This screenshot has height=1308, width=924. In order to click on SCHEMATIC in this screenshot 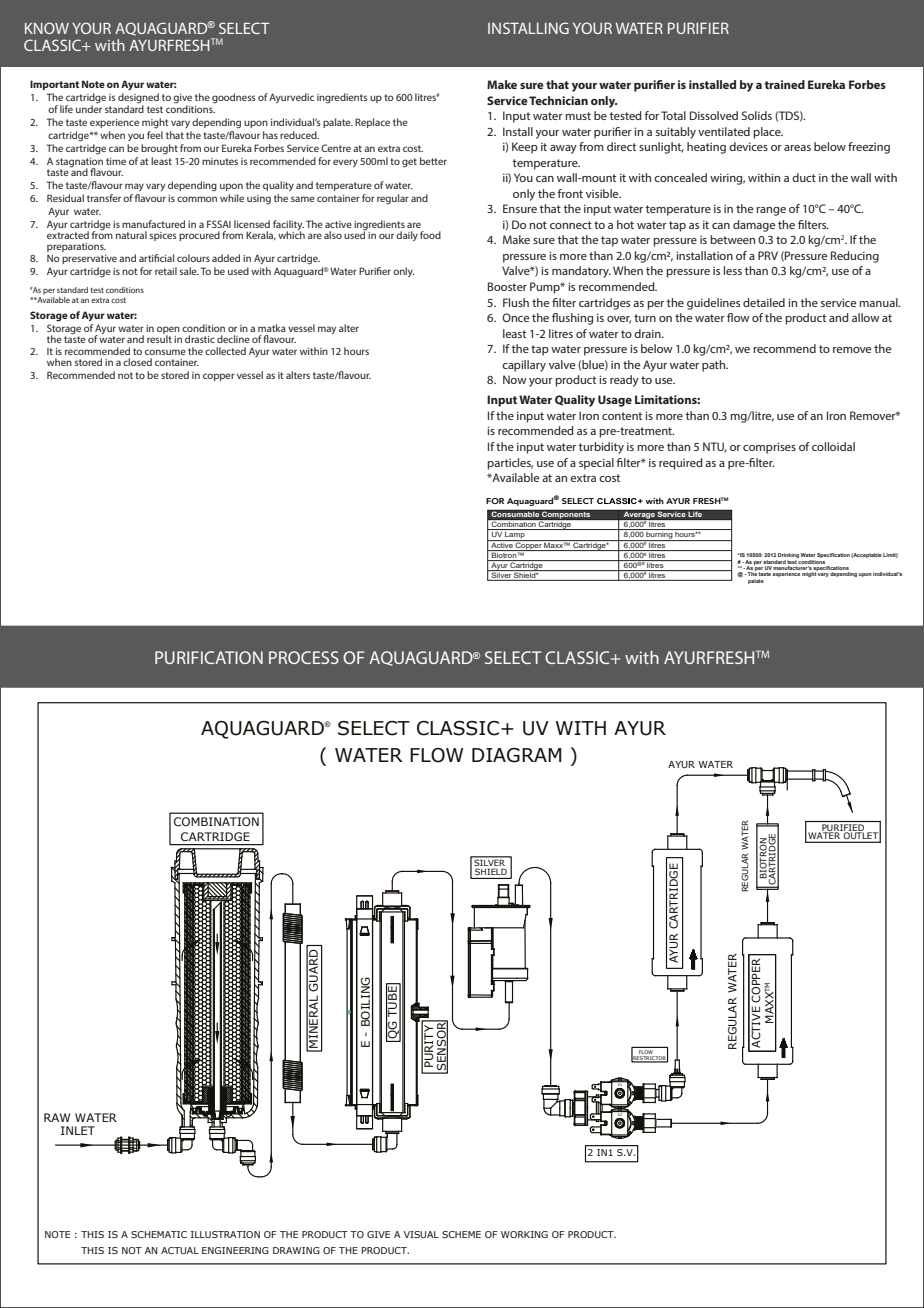, I will do `click(159, 1234)`.
